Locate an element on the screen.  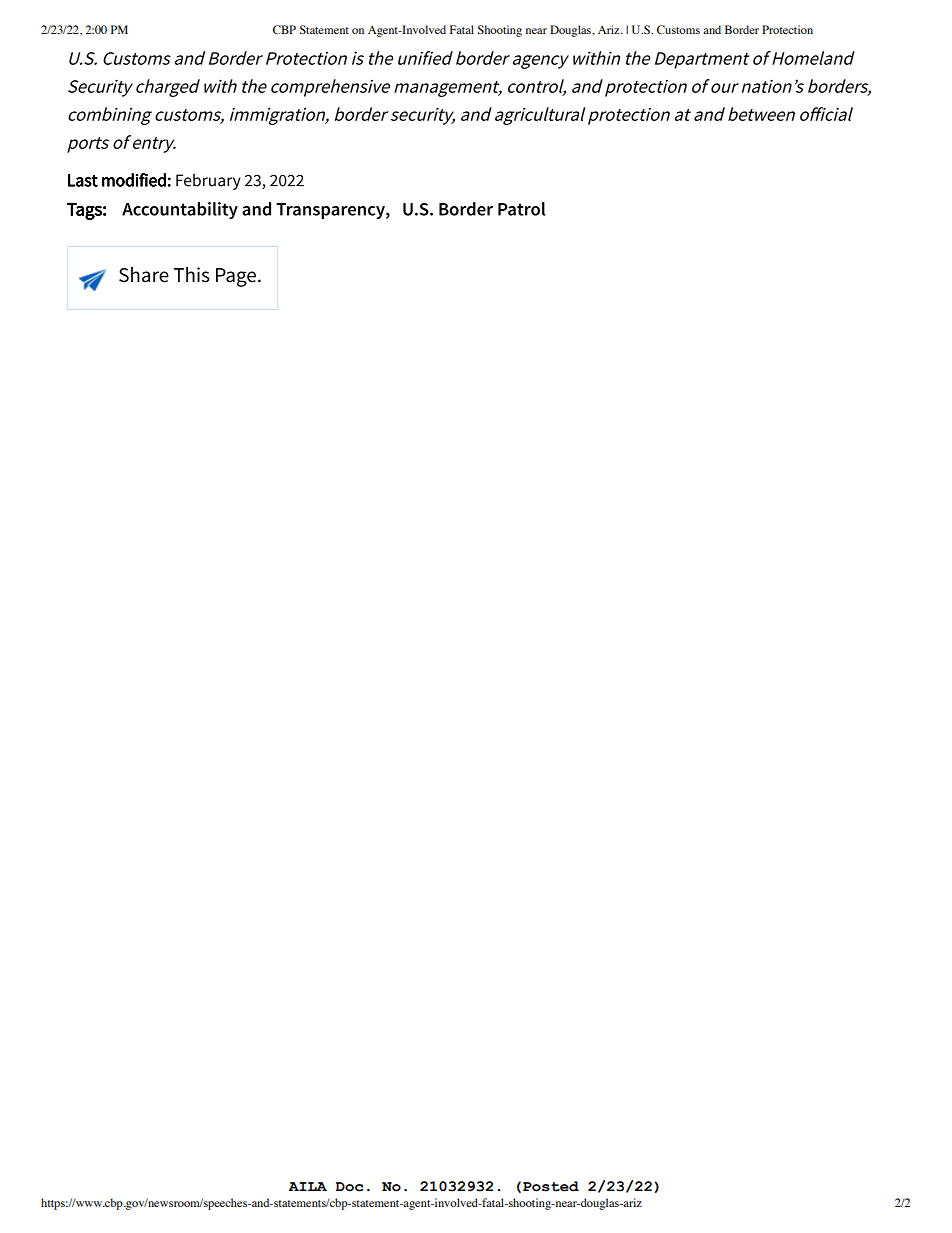
AILA is located at coordinates (308, 1186).
